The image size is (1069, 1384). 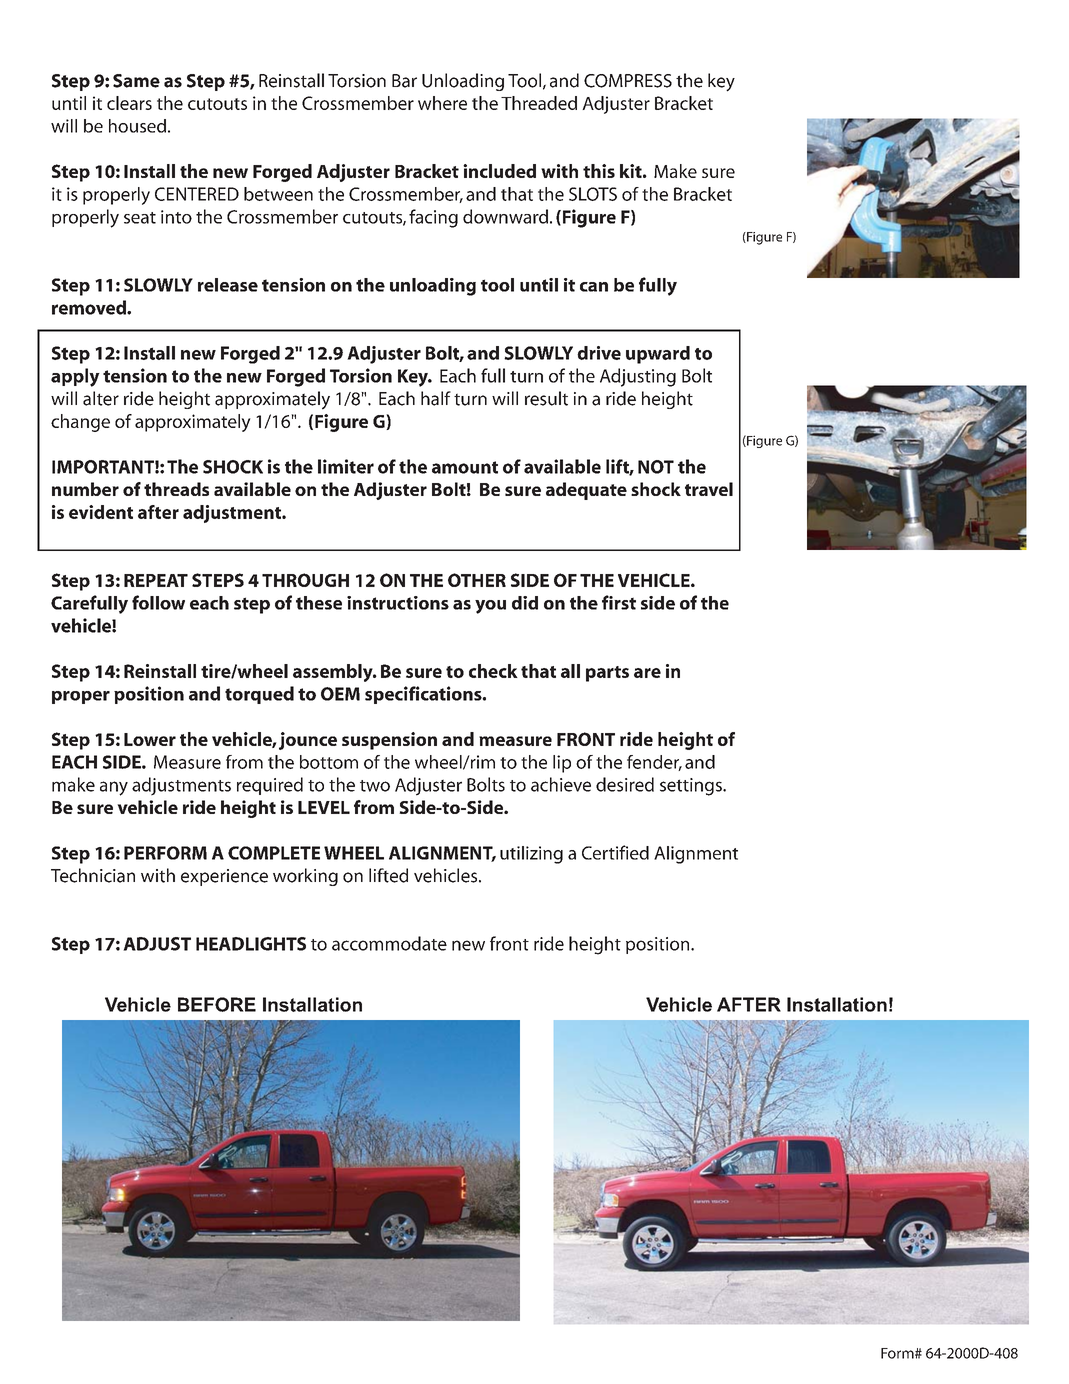 I want to click on threads, so click(x=176, y=489).
